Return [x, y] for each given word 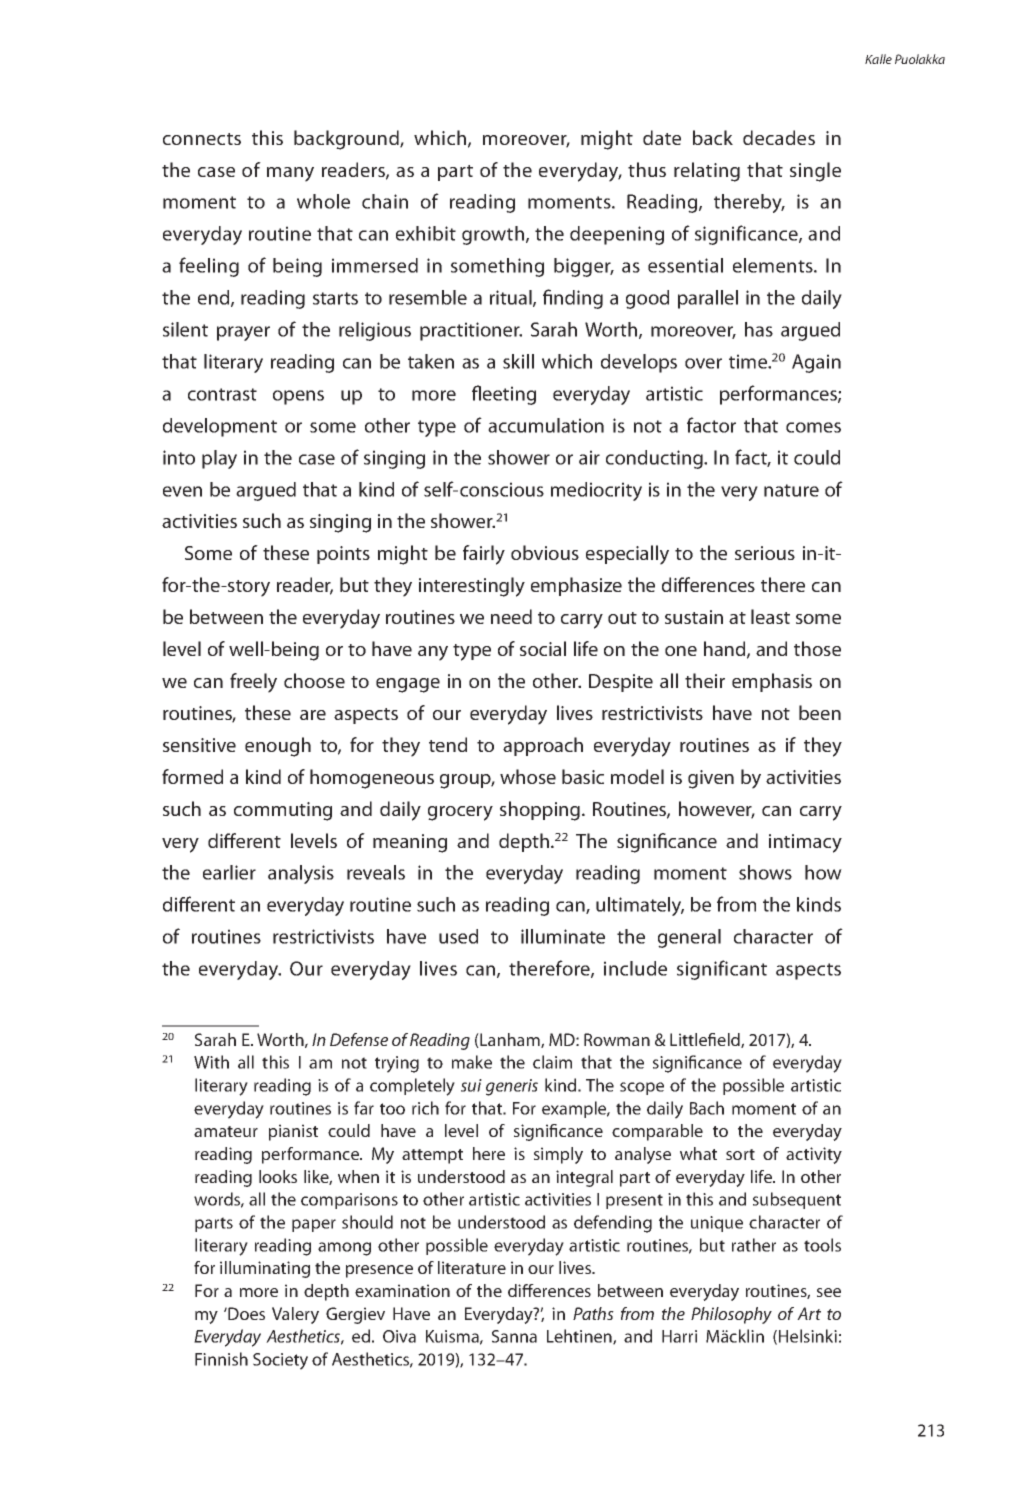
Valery [295, 1315]
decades [779, 137]
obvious [545, 552]
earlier [229, 872]
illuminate [563, 936]
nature [791, 490]
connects [202, 139]
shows [765, 872]
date [662, 137]
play [219, 459]
